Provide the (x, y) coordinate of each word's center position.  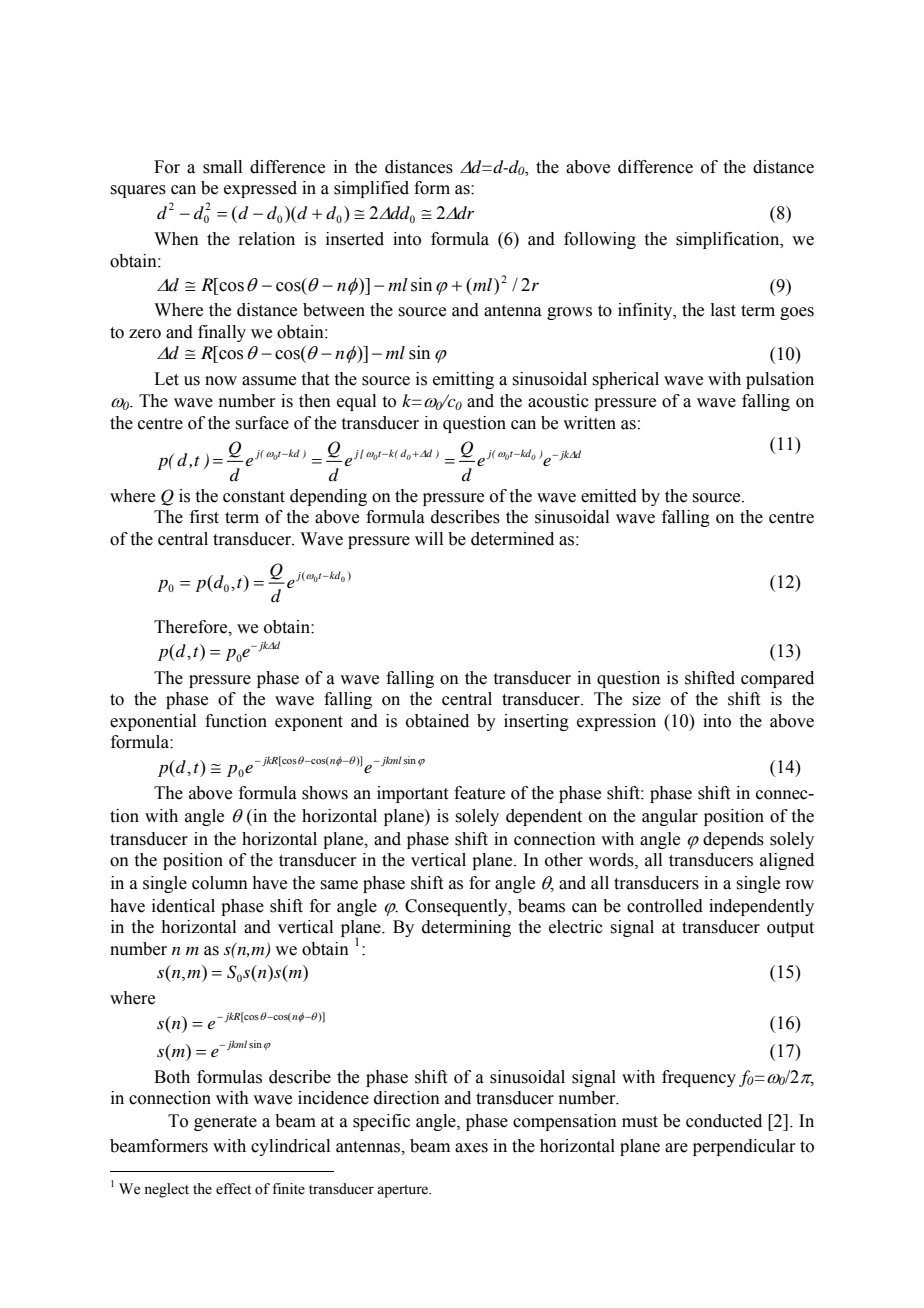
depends (733, 840)
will (429, 538)
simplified (371, 189)
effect (233, 1189)
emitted (609, 496)
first (204, 517)
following (600, 240)
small (222, 167)
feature (479, 793)
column (220, 883)
